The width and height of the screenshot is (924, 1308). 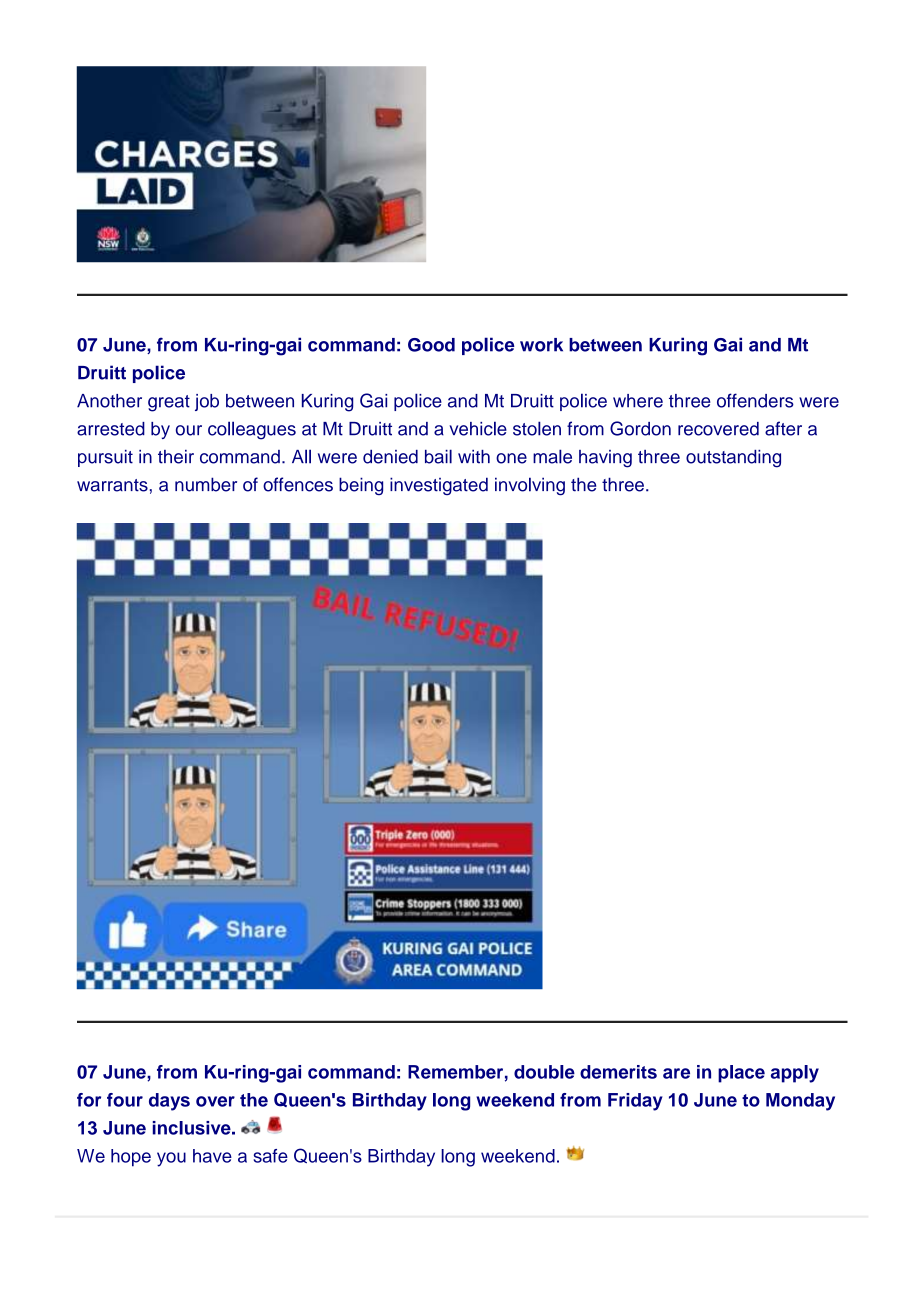 What do you see at coordinates (206, 484) in the screenshot?
I see `number` at bounding box center [206, 484].
